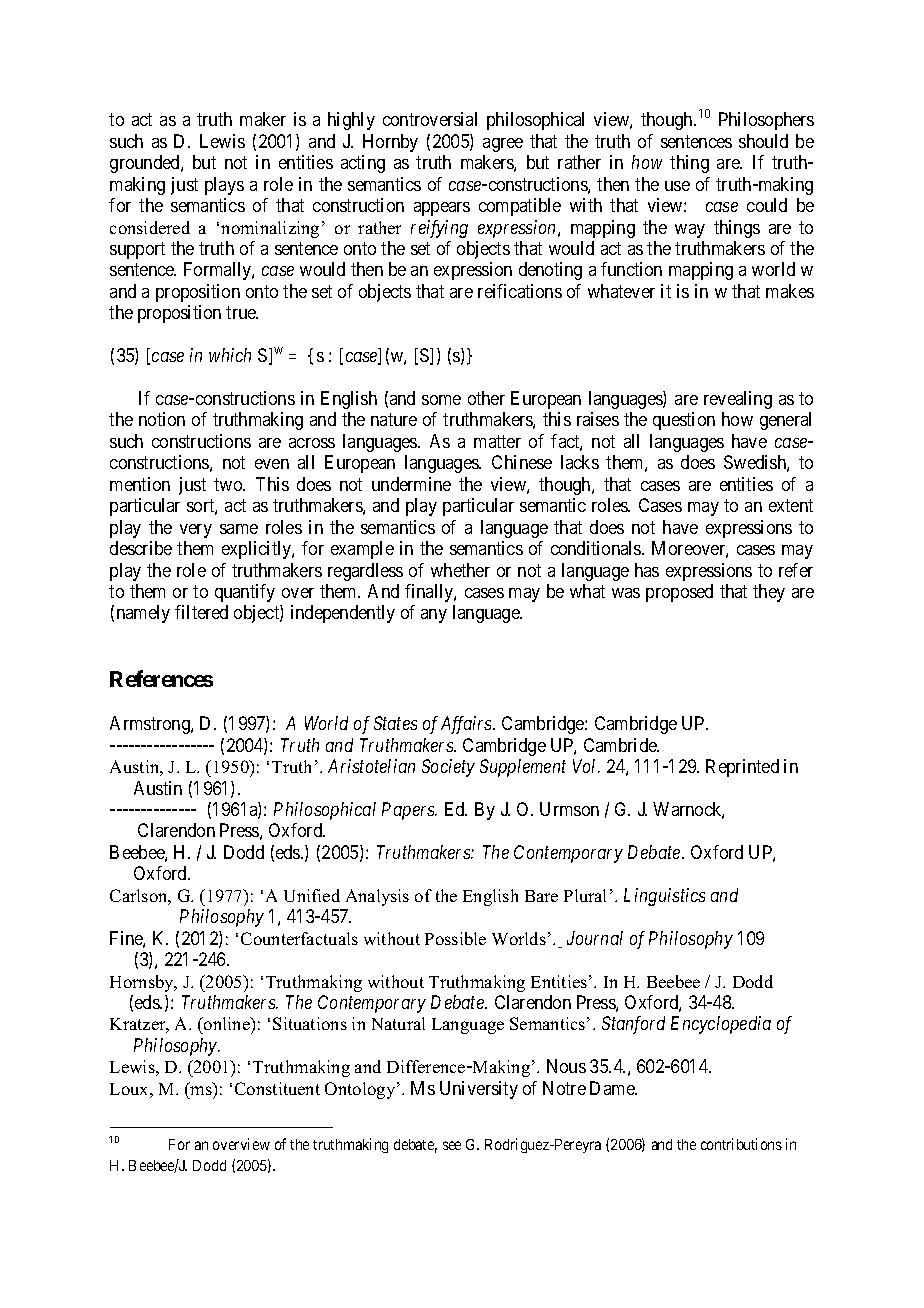 This image has height=1308, width=924. I want to click on grounded, so click(146, 164).
